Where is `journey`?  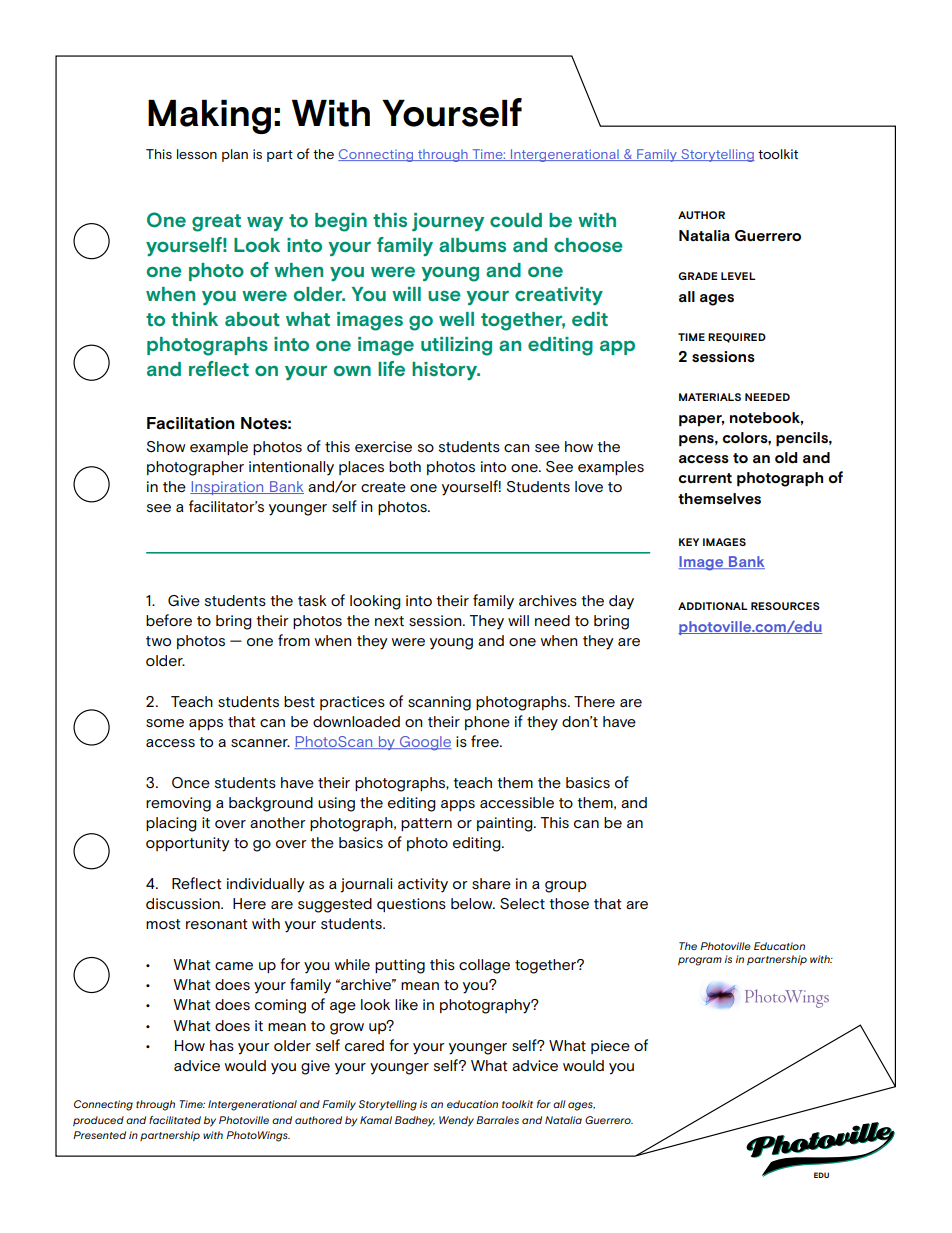
journey is located at coordinates (448, 222).
